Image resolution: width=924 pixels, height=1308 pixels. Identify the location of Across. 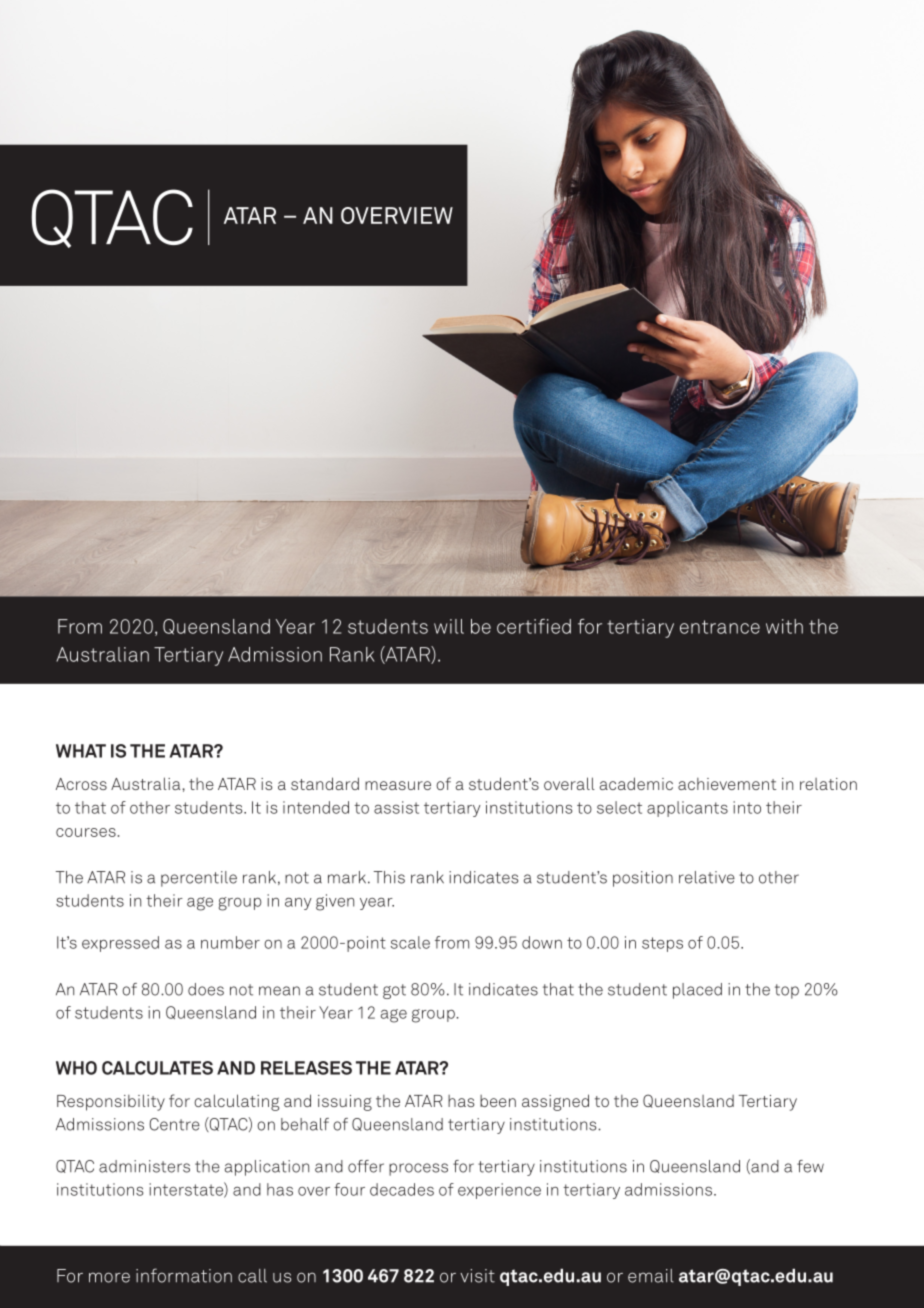
(81, 784).
